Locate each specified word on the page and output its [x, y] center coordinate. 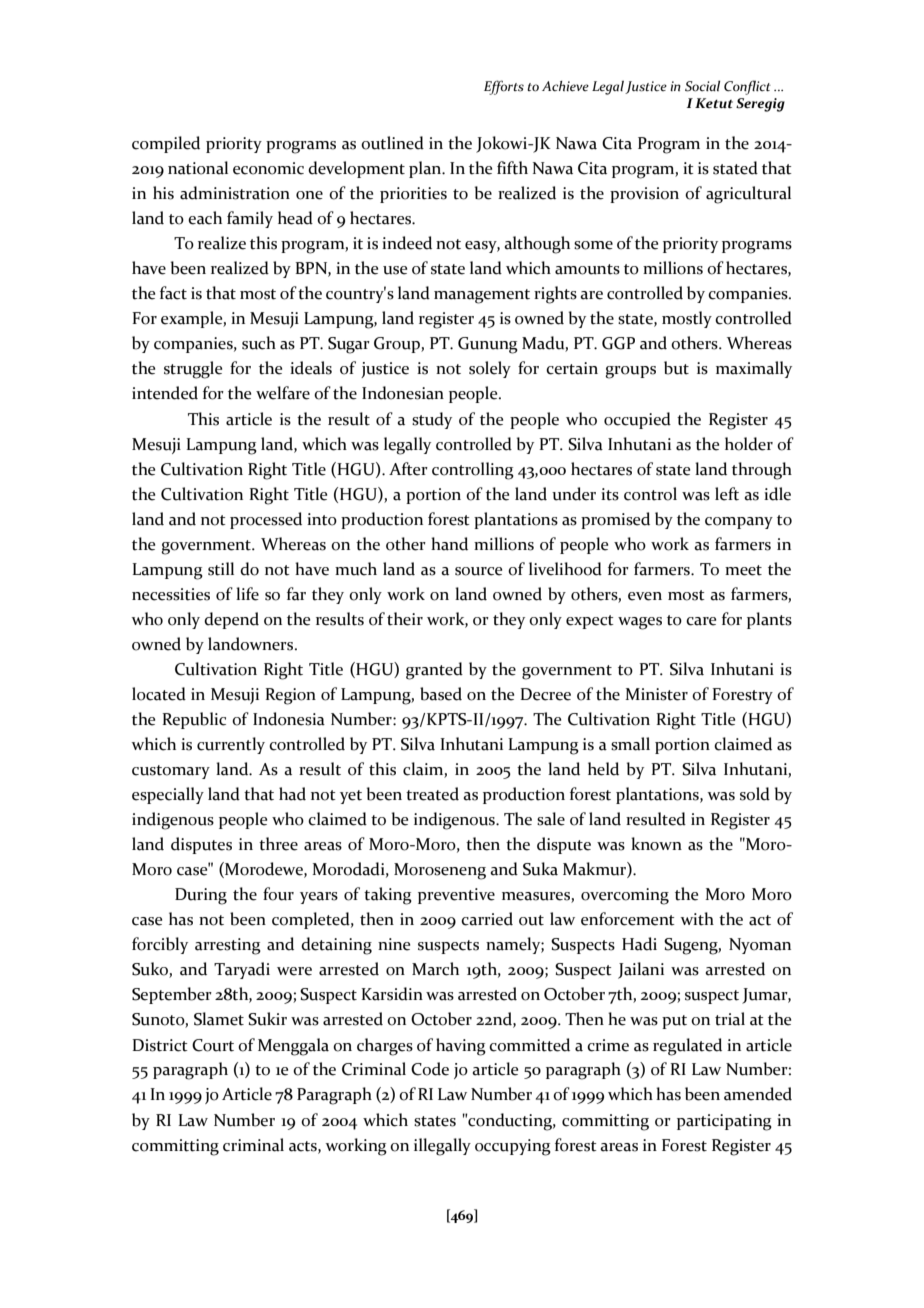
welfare [283, 393]
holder [749, 444]
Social [702, 86]
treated [432, 794]
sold [755, 794]
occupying [513, 1147]
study [432, 420]
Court [213, 1045]
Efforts [504, 87]
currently [231, 745]
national [198, 168]
